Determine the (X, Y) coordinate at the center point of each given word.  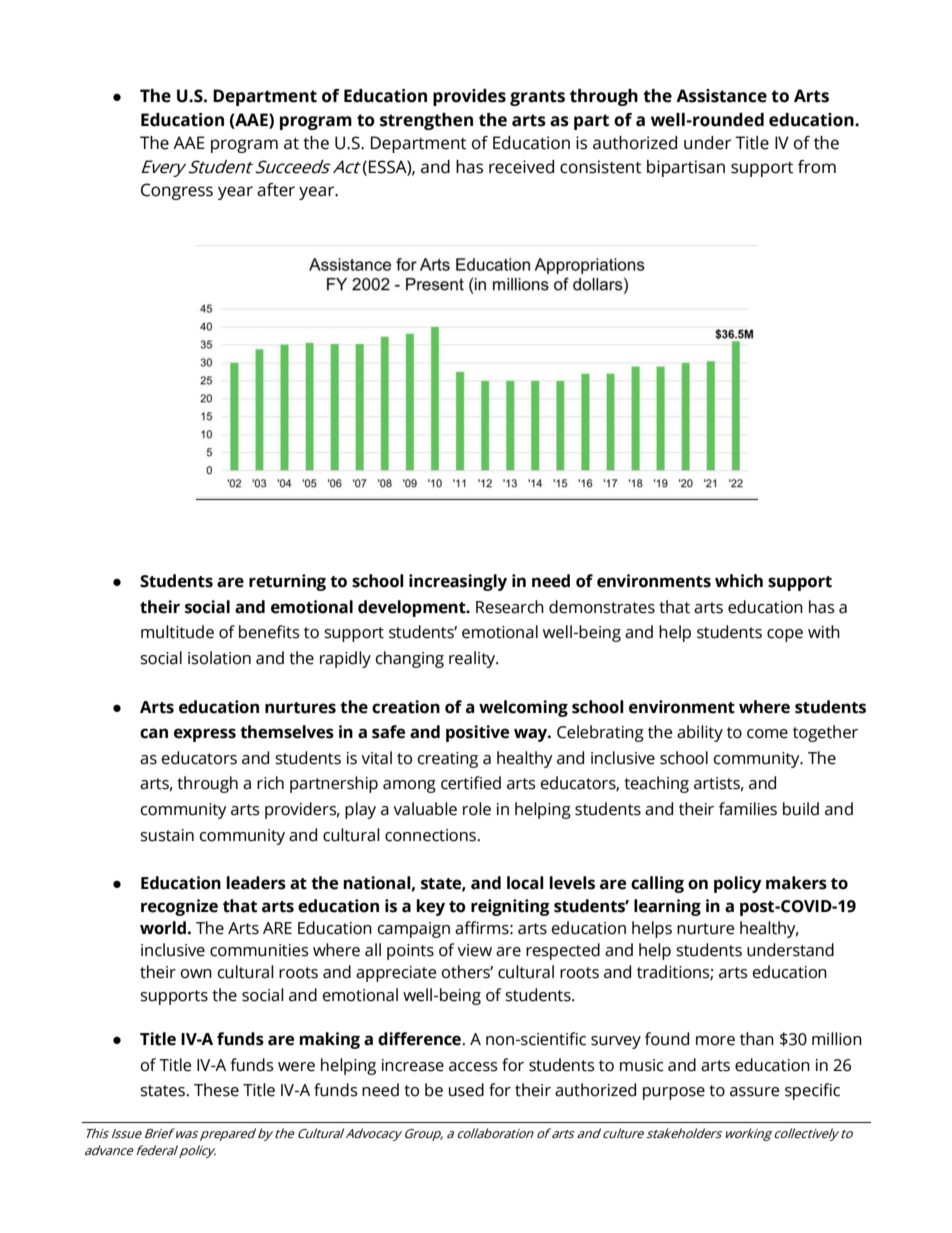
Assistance (721, 96)
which (739, 581)
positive (477, 733)
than (757, 1039)
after (276, 190)
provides (469, 97)
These (216, 1090)
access (473, 1067)
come (767, 734)
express (205, 735)
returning (287, 582)
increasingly (458, 582)
